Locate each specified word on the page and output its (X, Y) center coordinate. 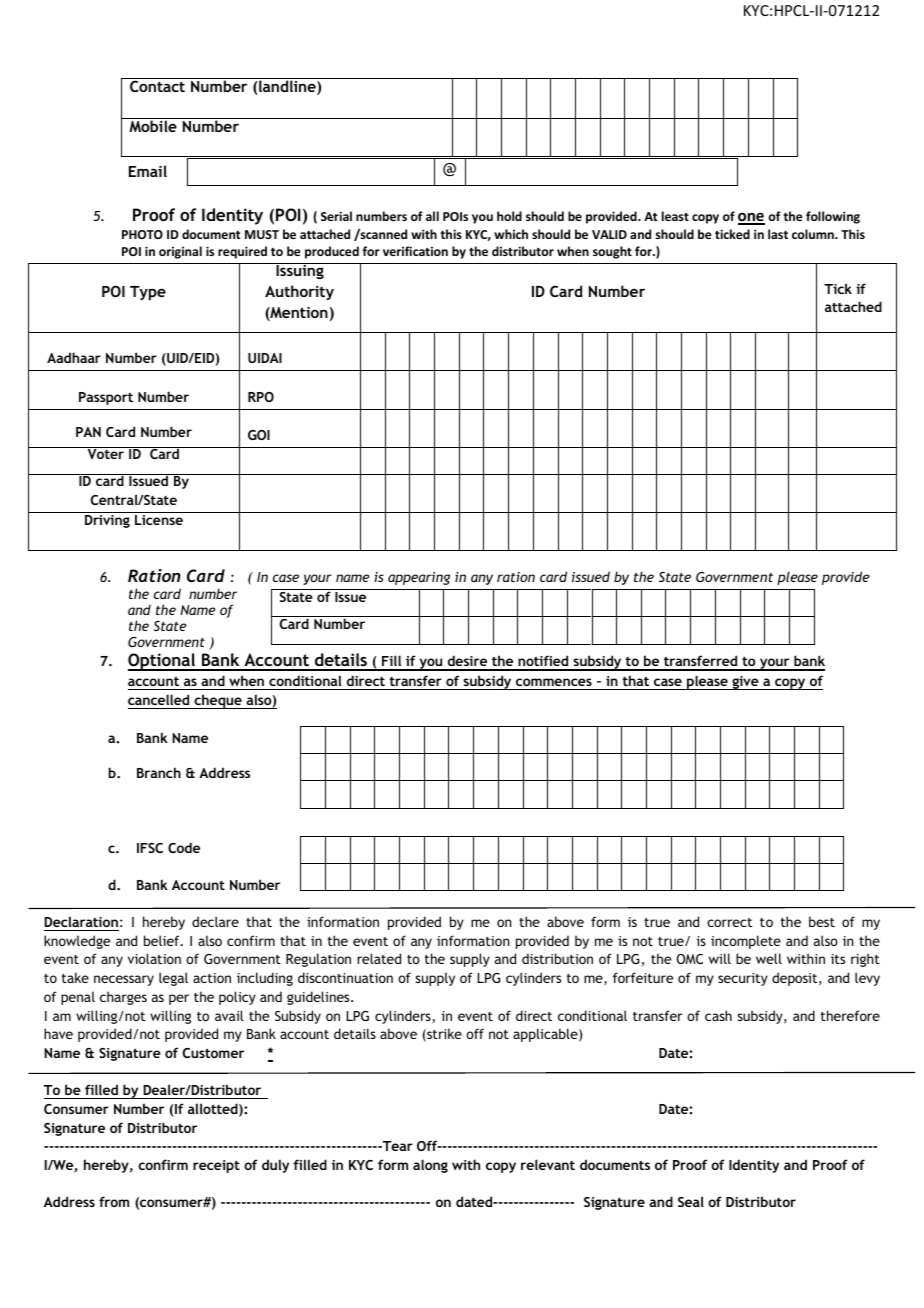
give (745, 683)
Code (184, 847)
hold (509, 216)
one (751, 218)
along (430, 1166)
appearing (419, 578)
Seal (691, 1201)
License (159, 518)
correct (729, 922)
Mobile (153, 126)
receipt (216, 1166)
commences (554, 684)
